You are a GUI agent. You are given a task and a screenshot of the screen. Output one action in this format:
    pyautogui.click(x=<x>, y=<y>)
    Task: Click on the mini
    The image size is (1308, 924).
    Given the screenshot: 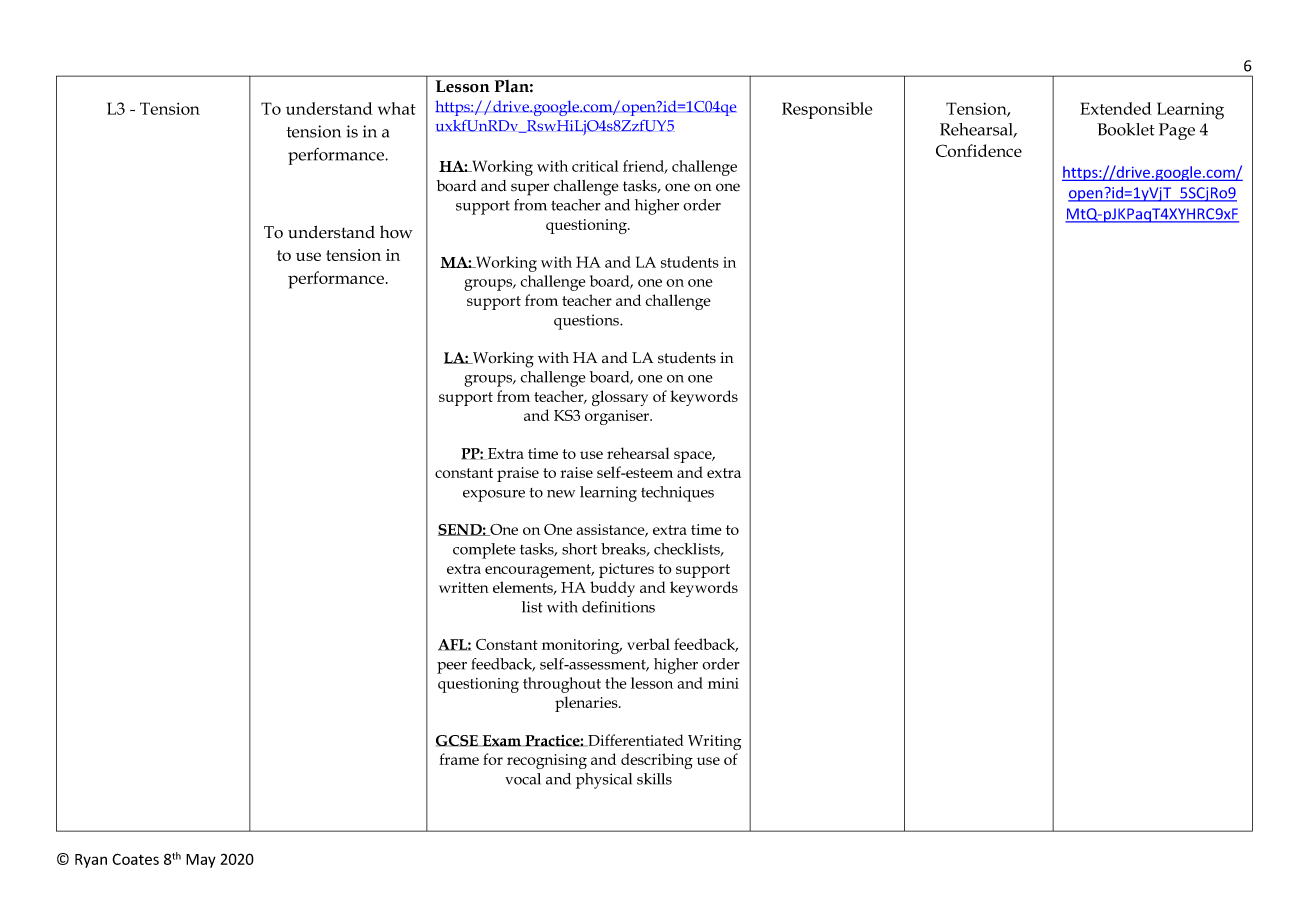 What is the action you would take?
    pyautogui.click(x=723, y=683)
